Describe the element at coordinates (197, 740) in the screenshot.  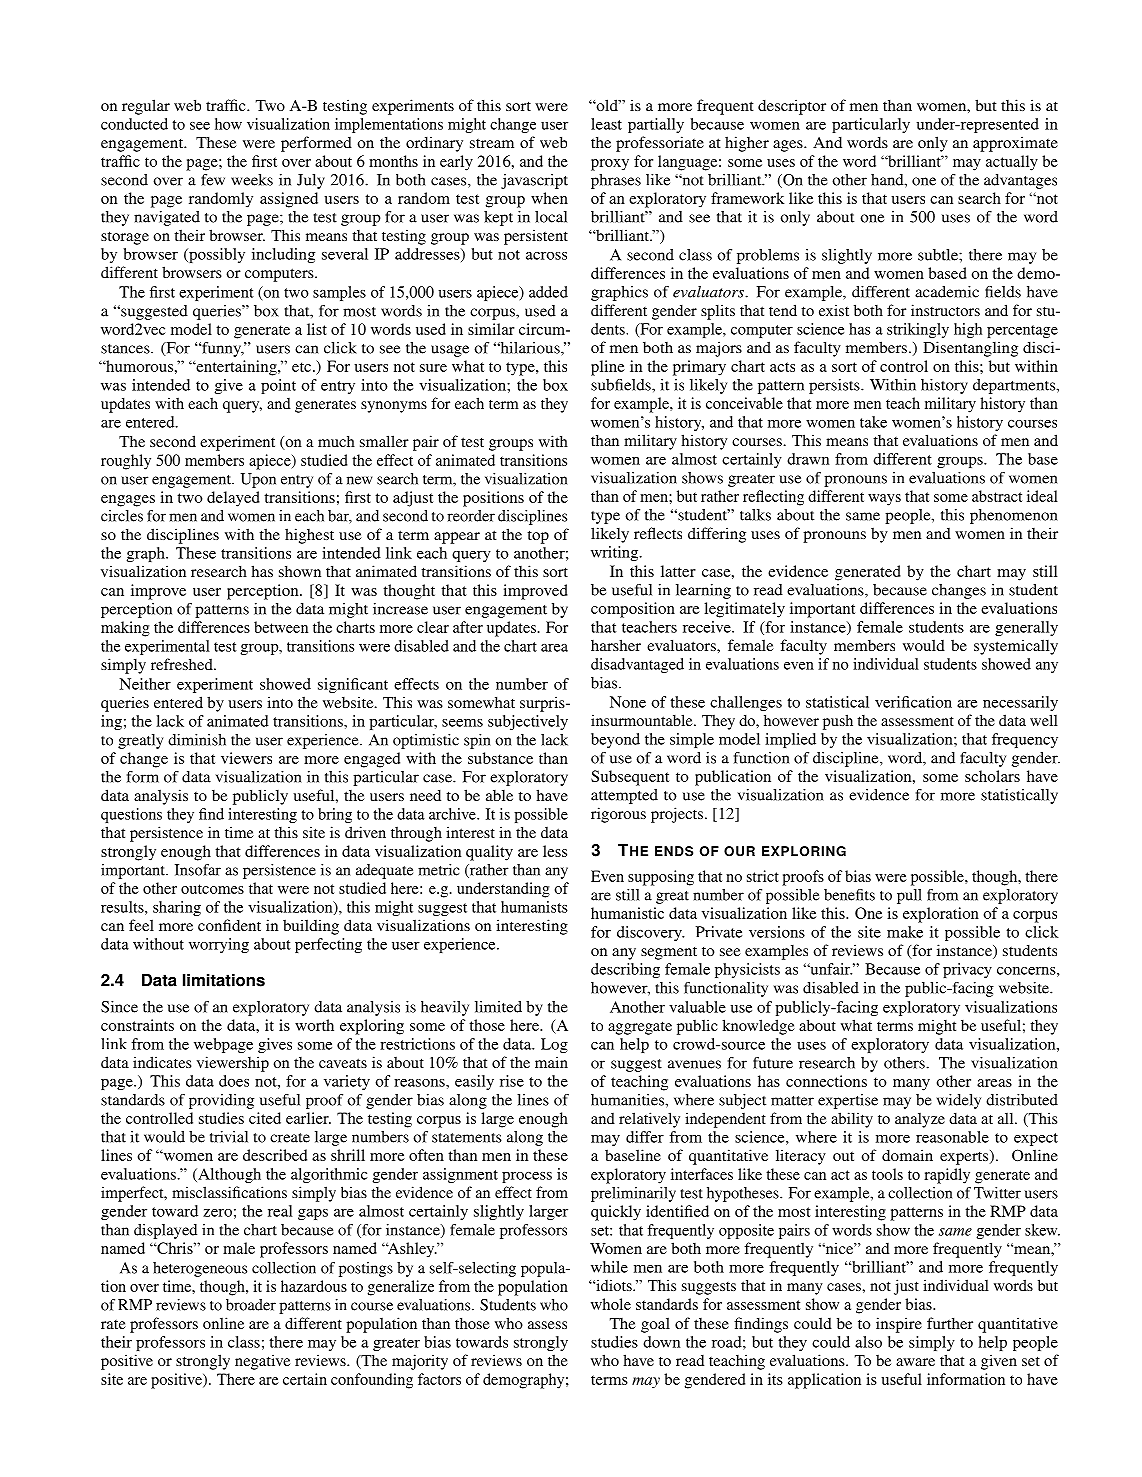
I see `diminish` at that location.
